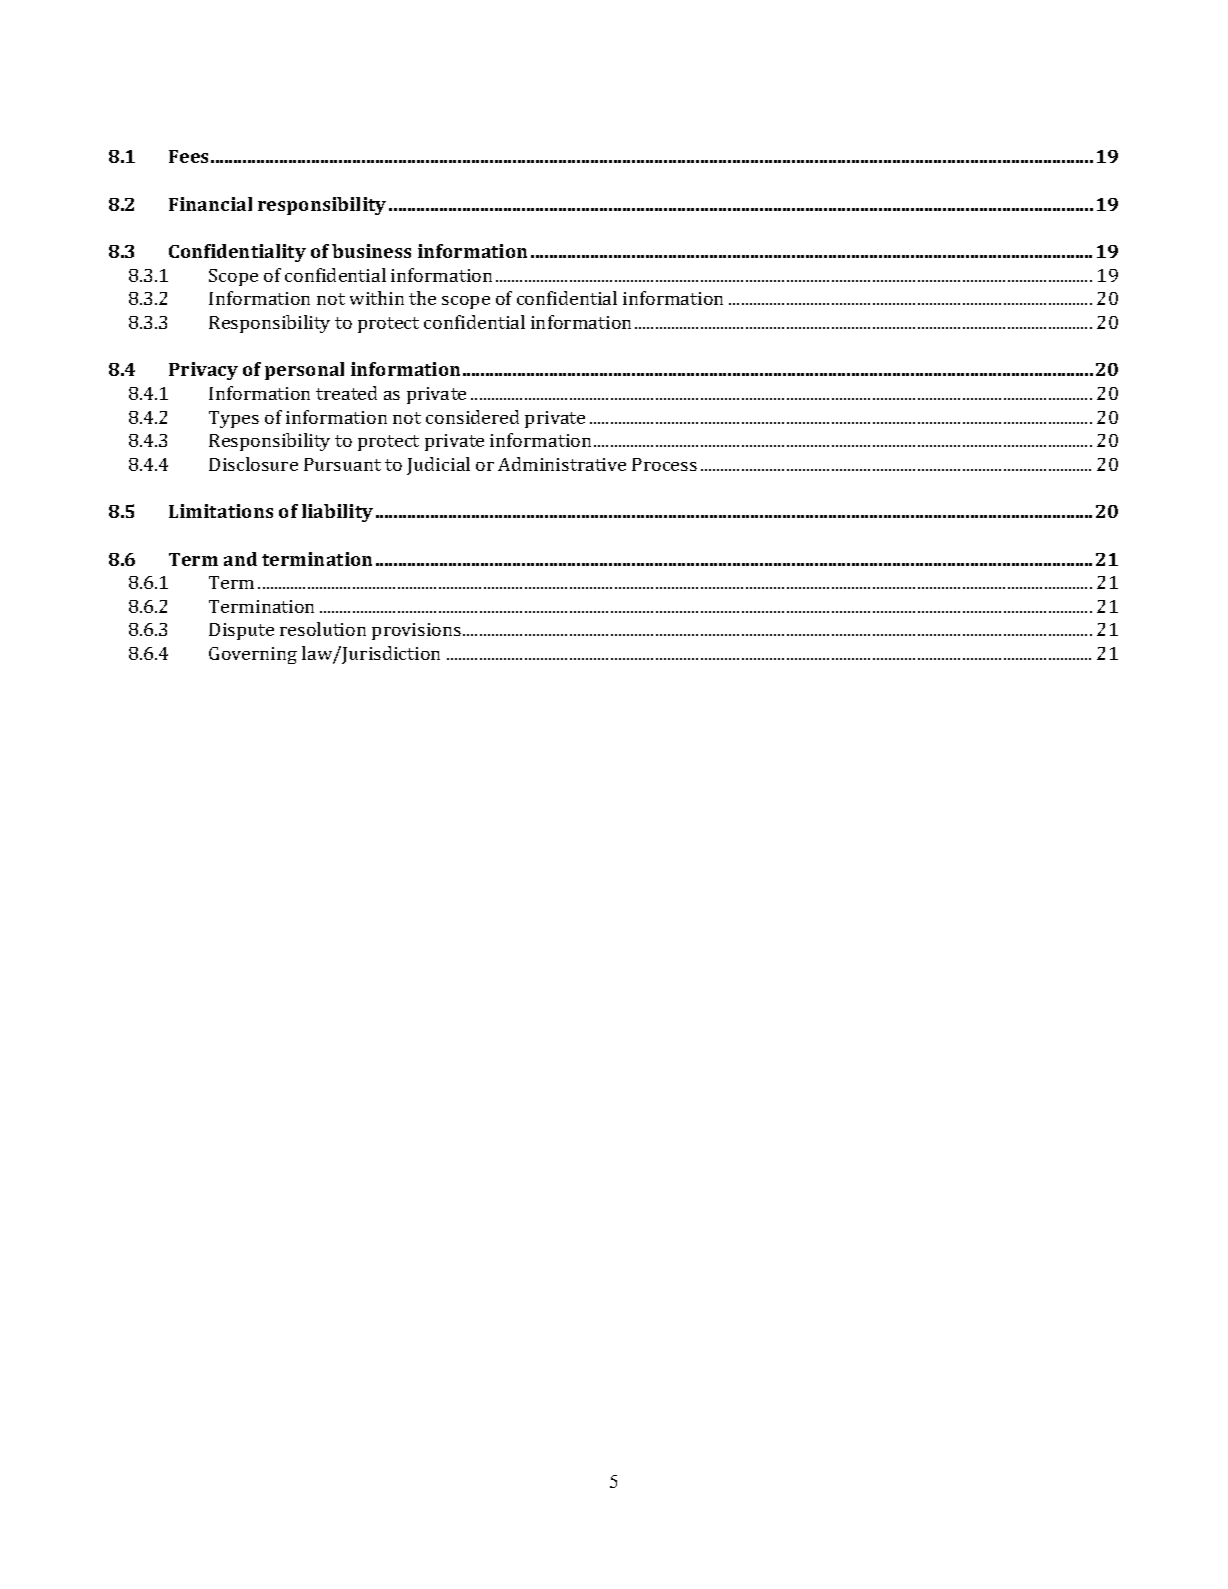  Describe the element at coordinates (438, 466) in the screenshot. I see `Judicial` at that location.
